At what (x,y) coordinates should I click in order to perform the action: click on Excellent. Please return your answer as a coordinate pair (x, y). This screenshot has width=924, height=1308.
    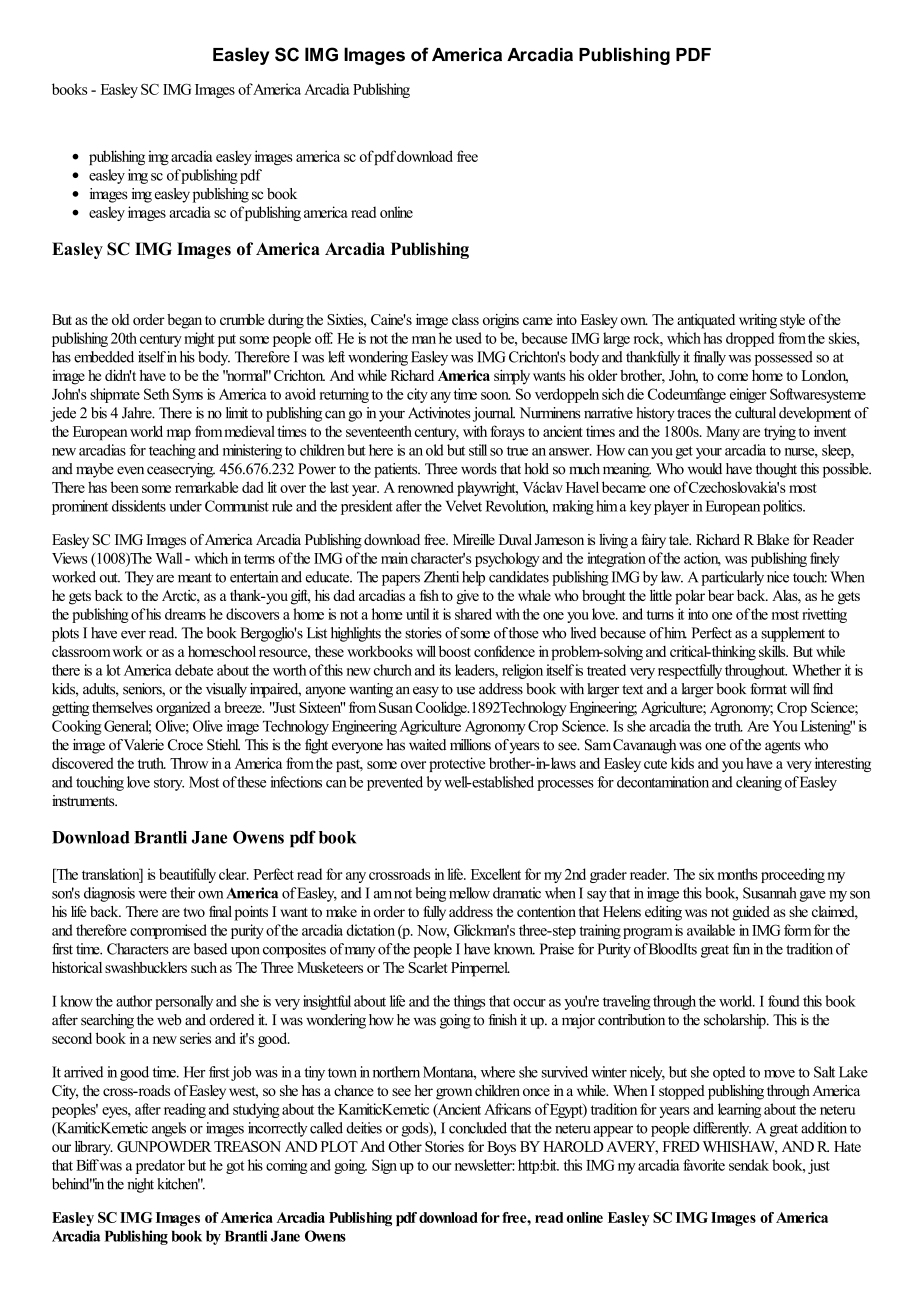
    Looking at the image, I should click on (496, 874).
